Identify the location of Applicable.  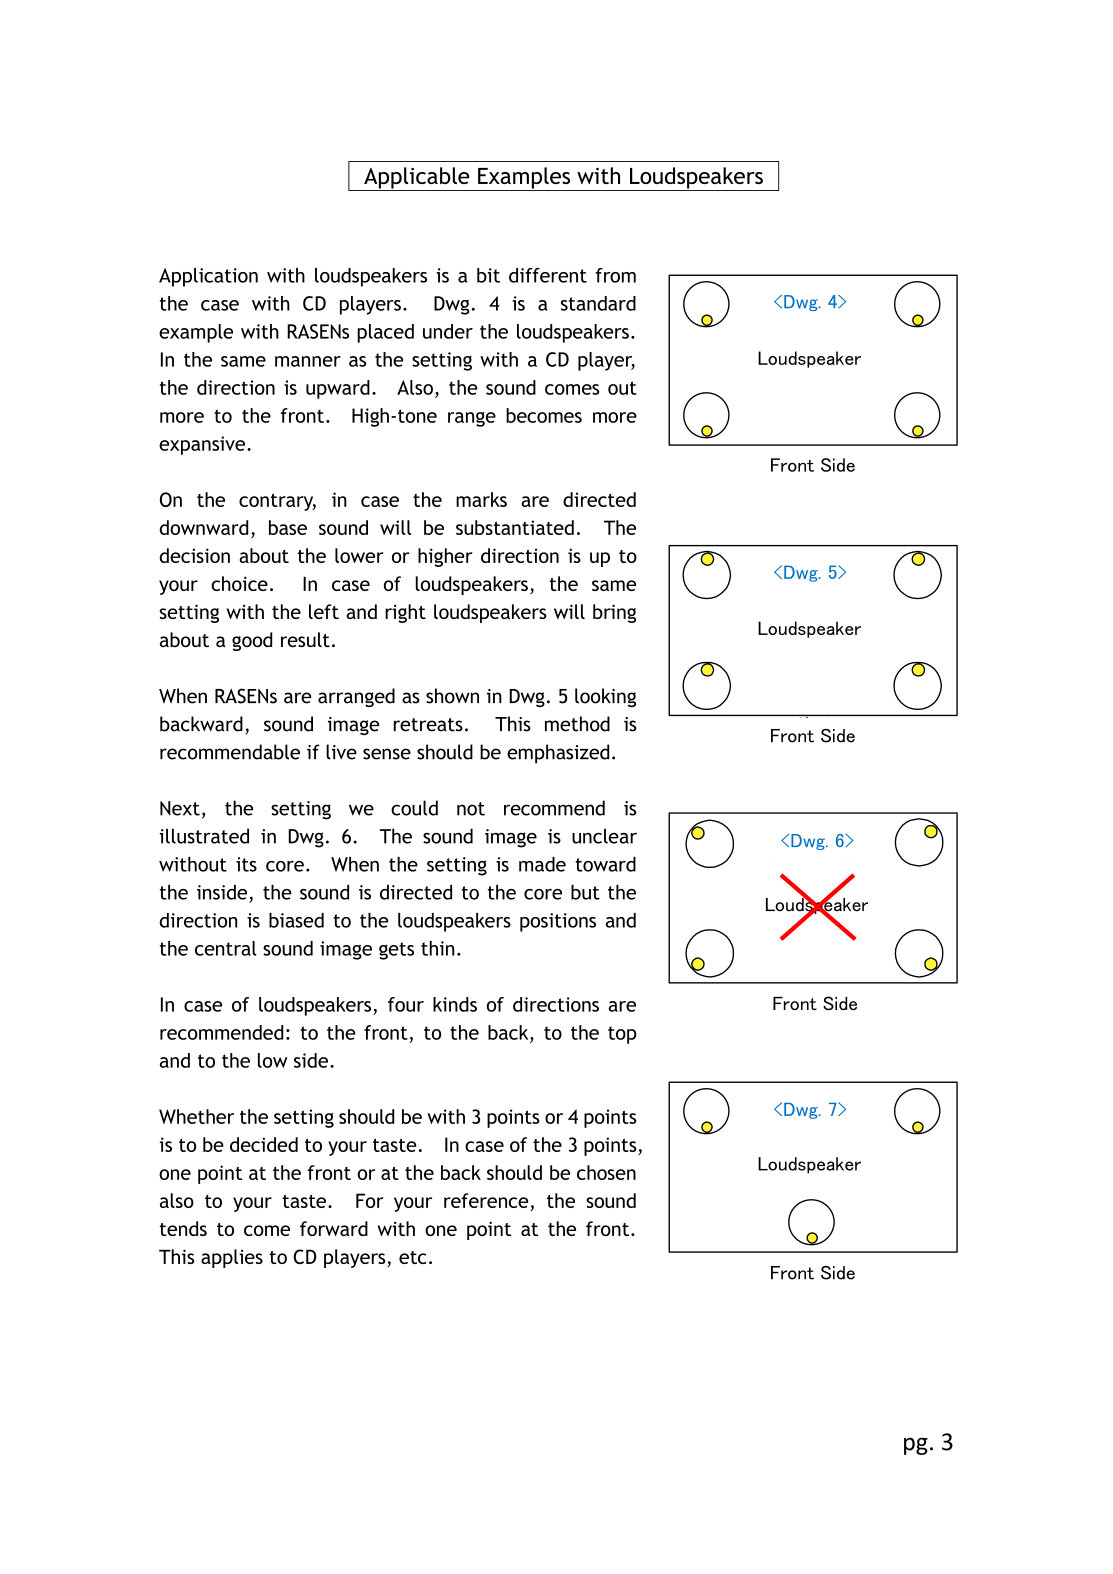
(417, 179).
